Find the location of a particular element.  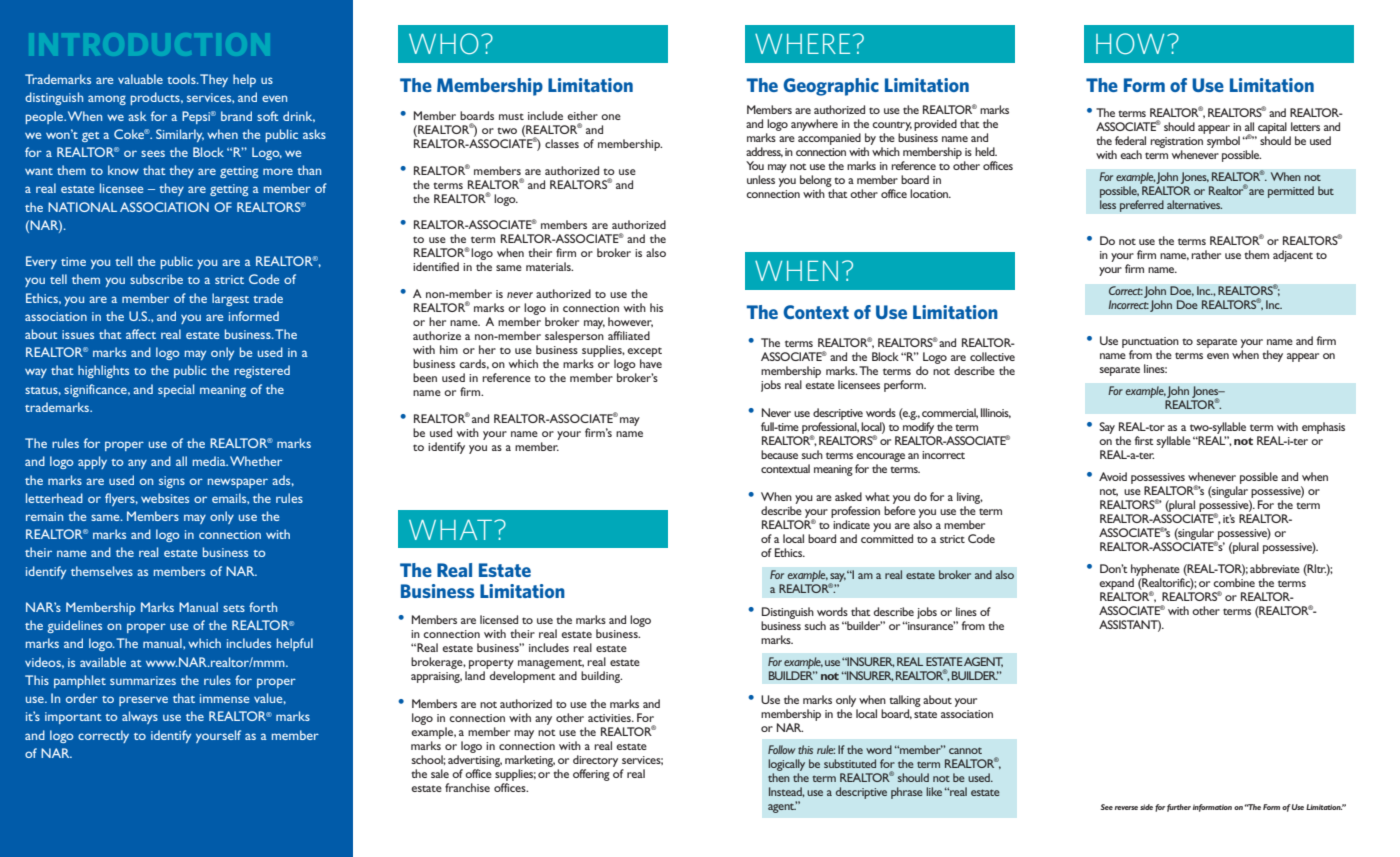

capital is located at coordinates (1272, 128).
